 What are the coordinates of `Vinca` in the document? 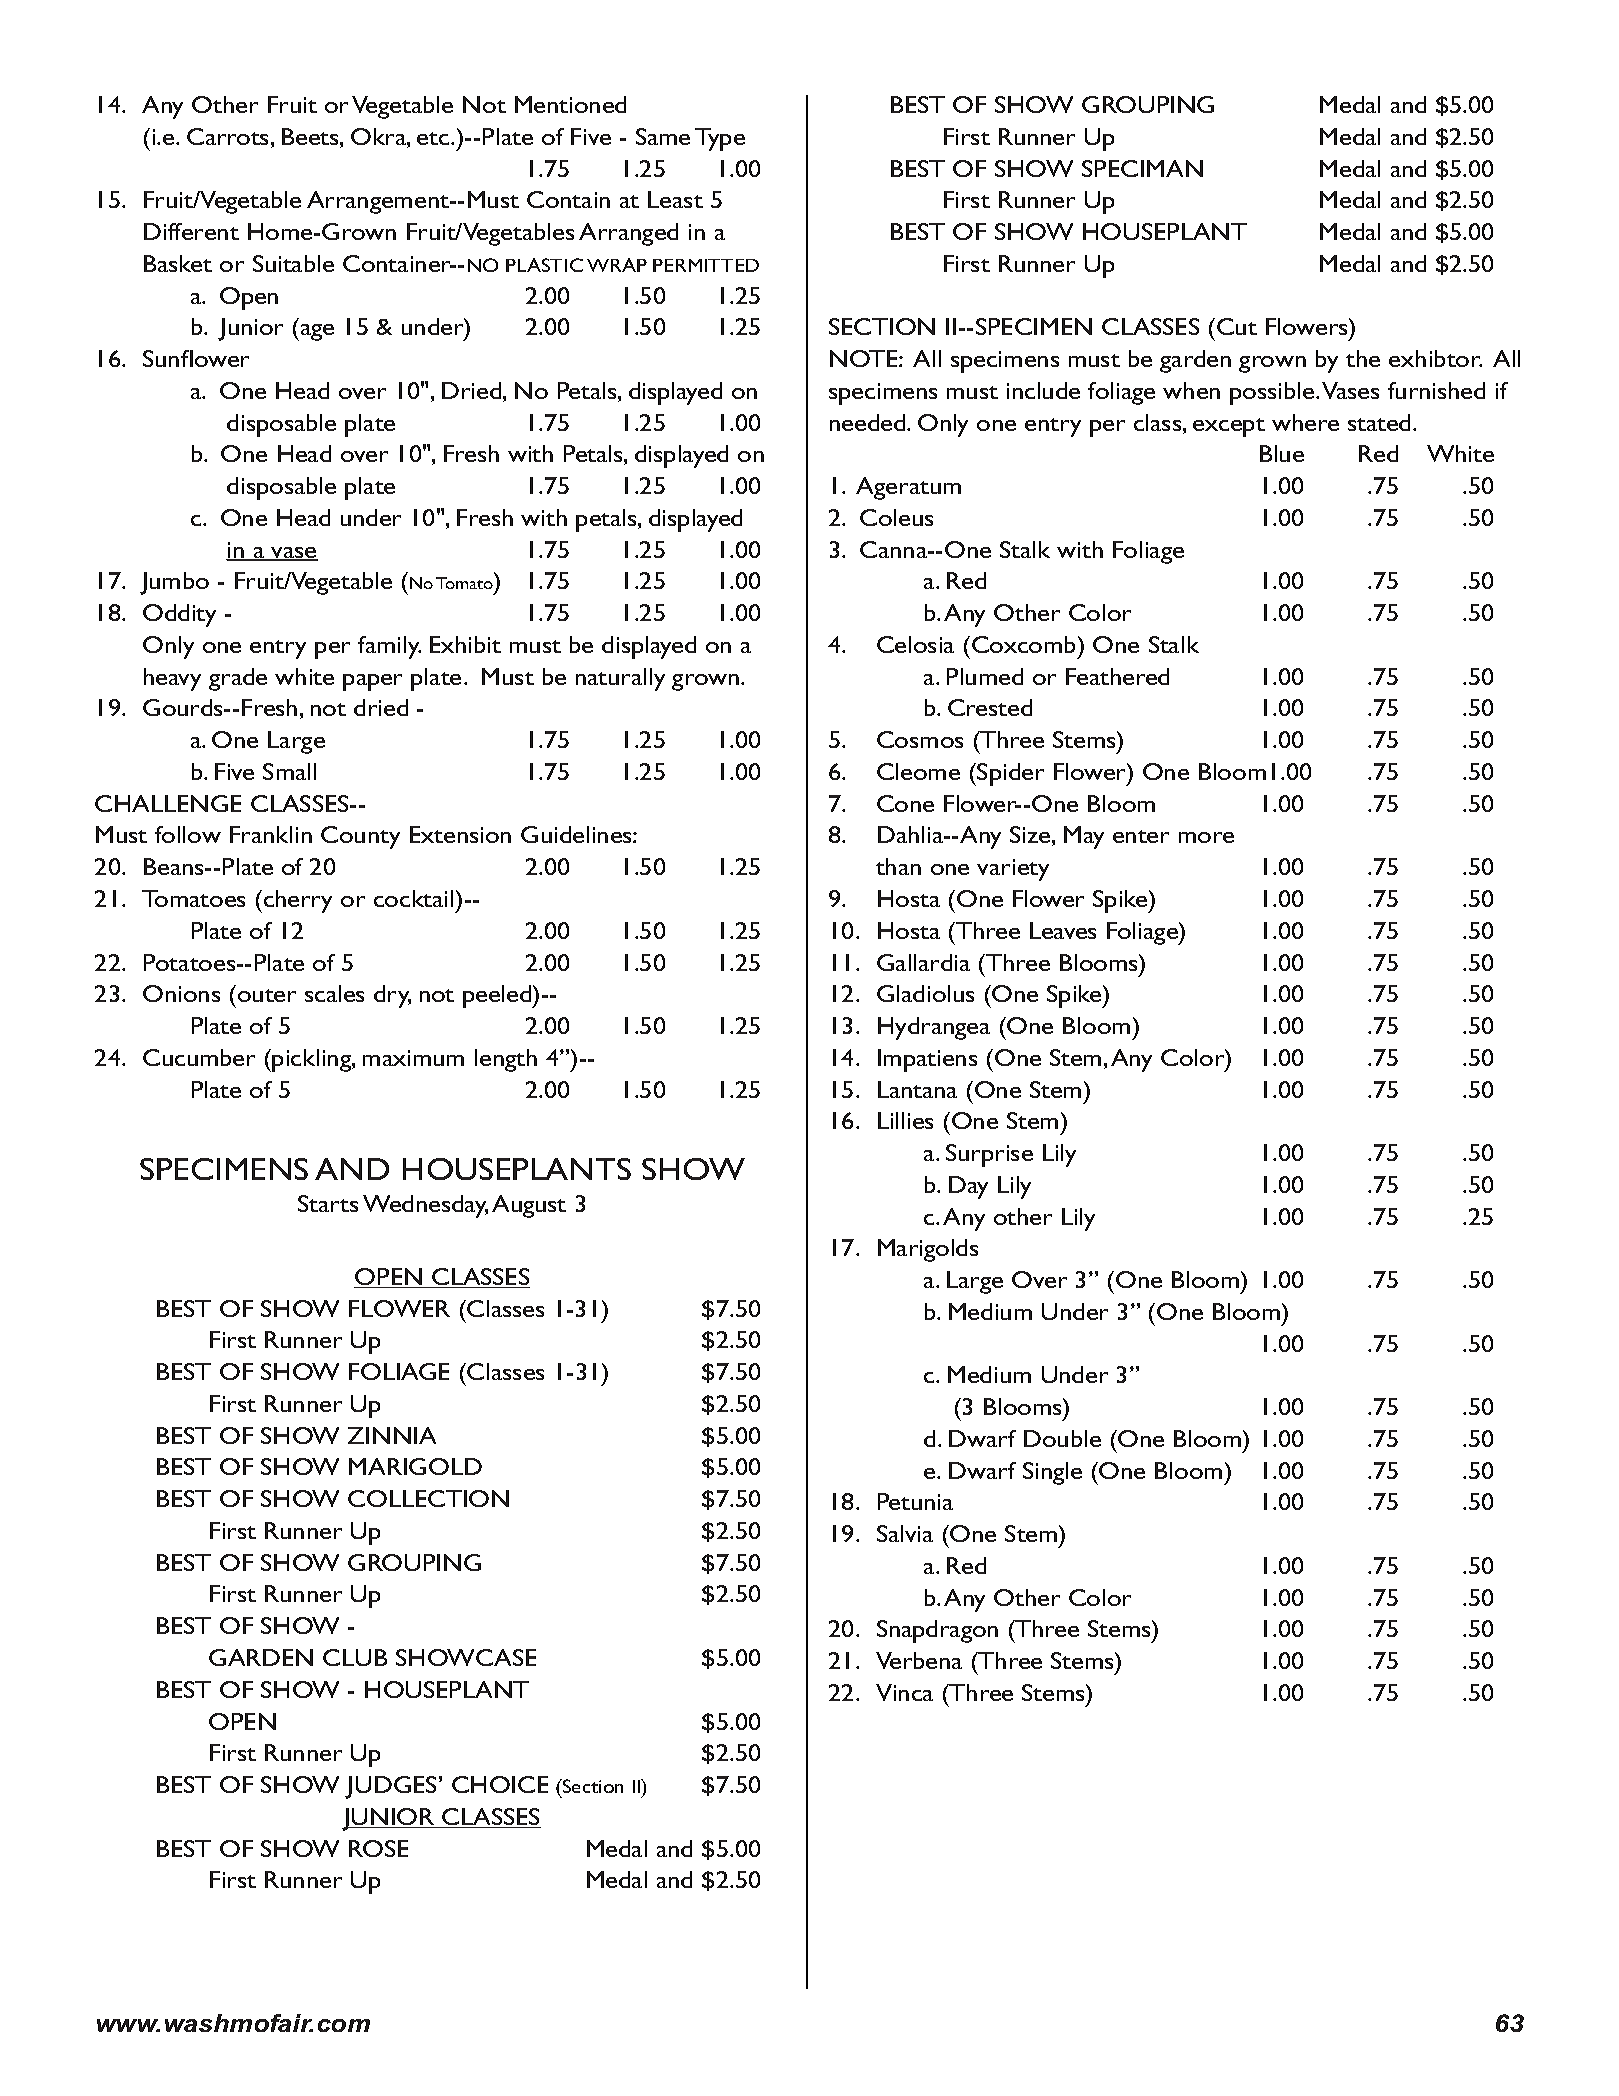 It's located at (904, 1692).
